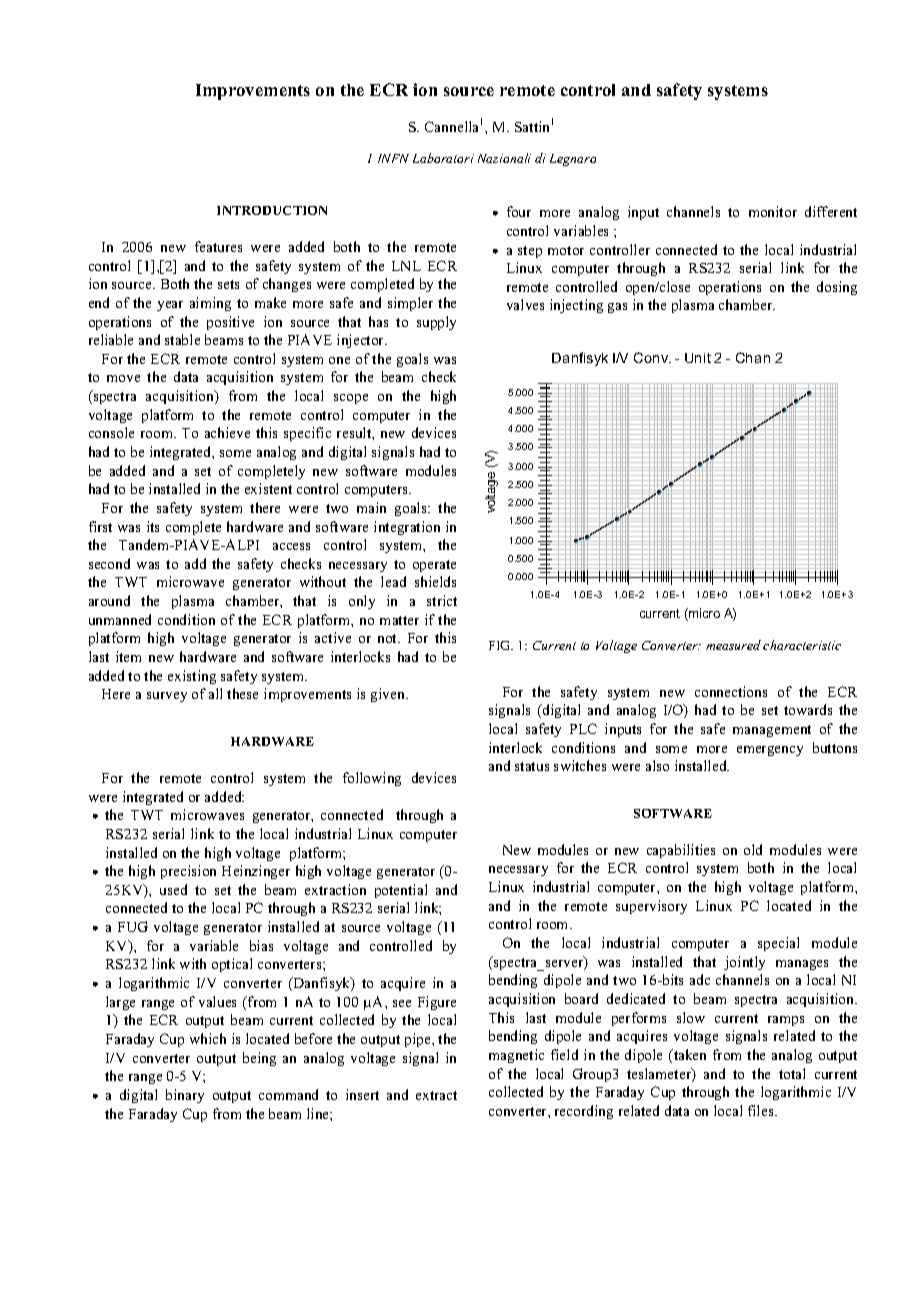 Image resolution: width=924 pixels, height=1308 pixels. What do you see at coordinates (516, 1056) in the page?
I see `magnetic` at bounding box center [516, 1056].
